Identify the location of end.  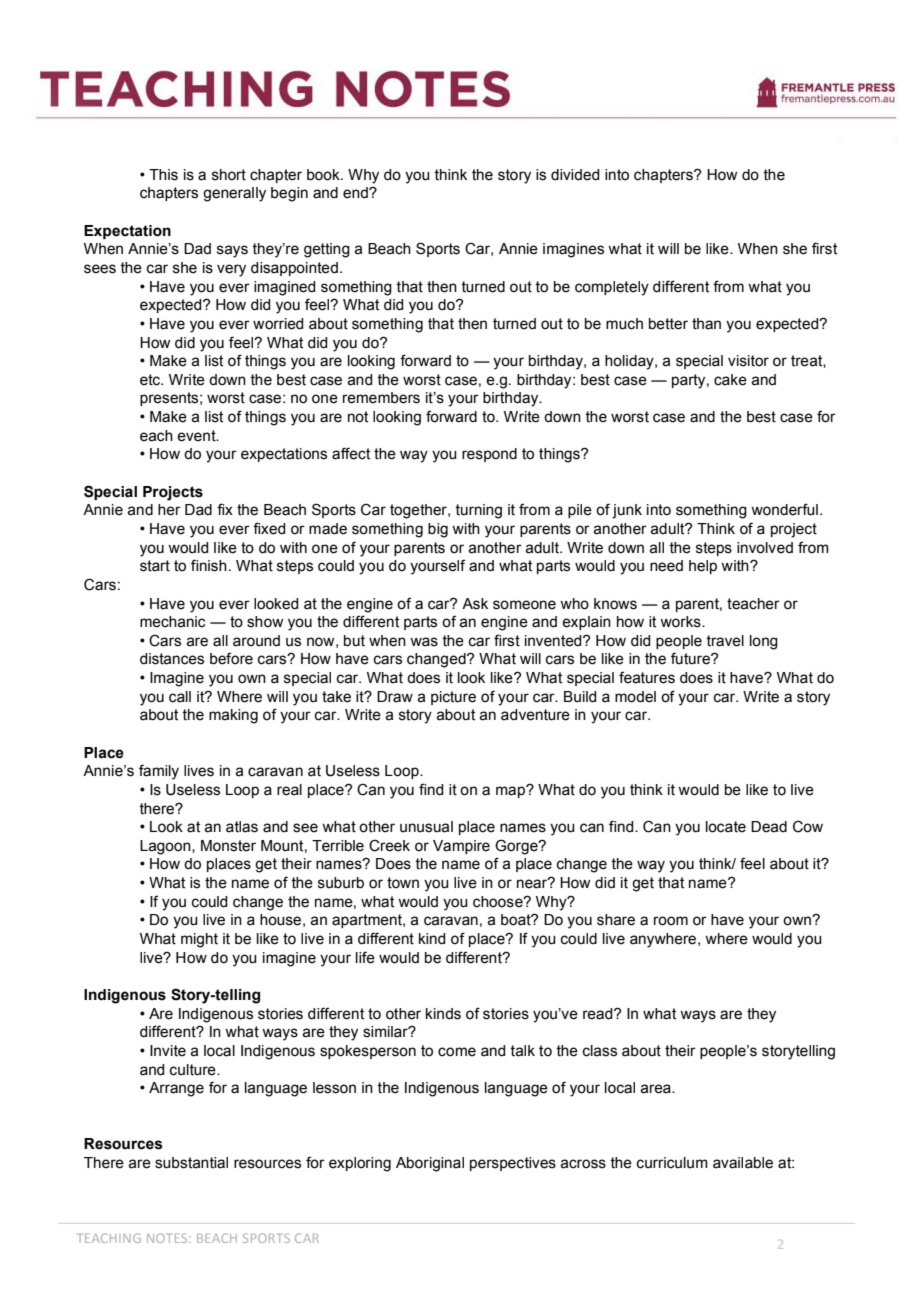
(356, 193).
